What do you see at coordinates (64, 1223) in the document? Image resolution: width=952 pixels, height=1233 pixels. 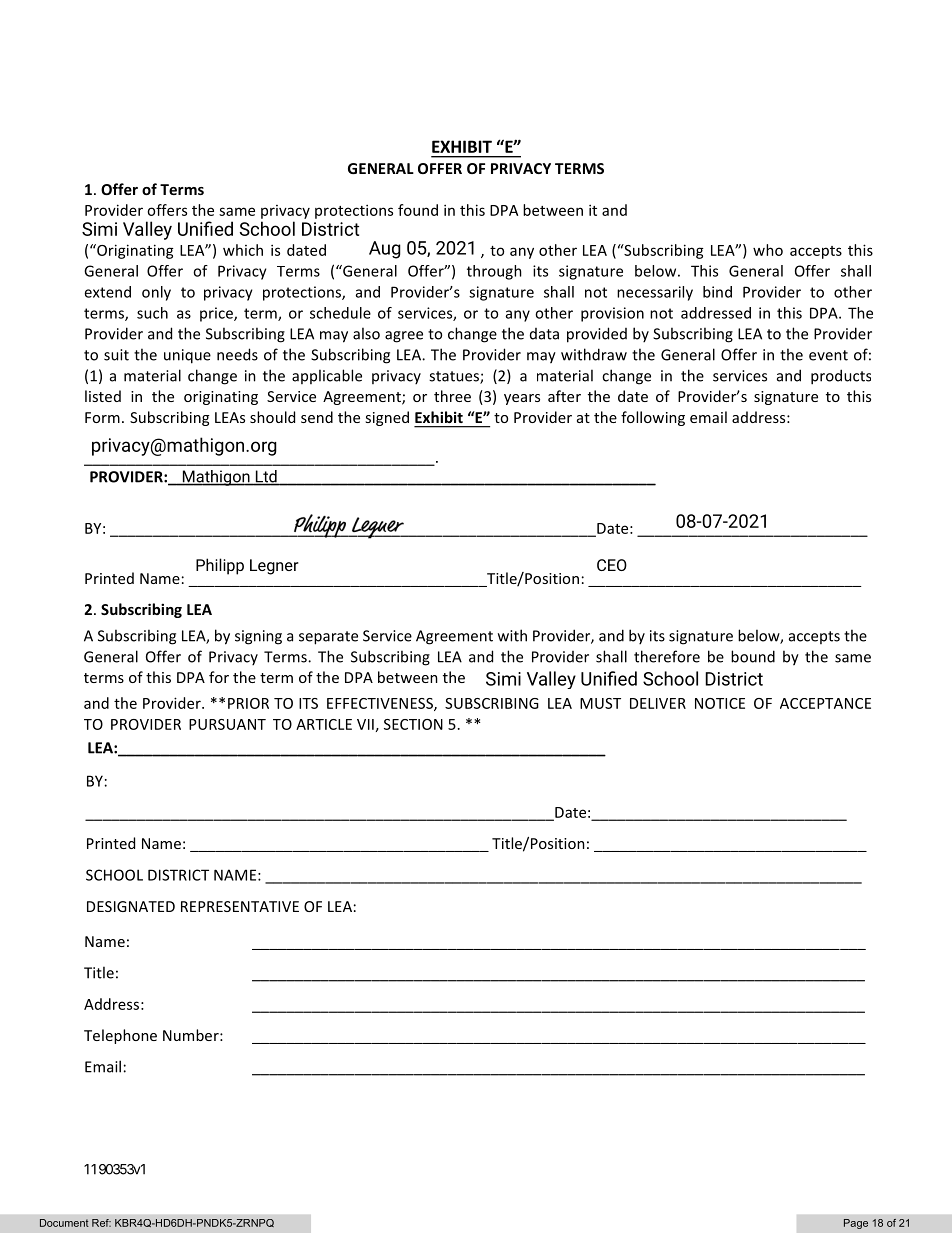 I see `Document` at bounding box center [64, 1223].
